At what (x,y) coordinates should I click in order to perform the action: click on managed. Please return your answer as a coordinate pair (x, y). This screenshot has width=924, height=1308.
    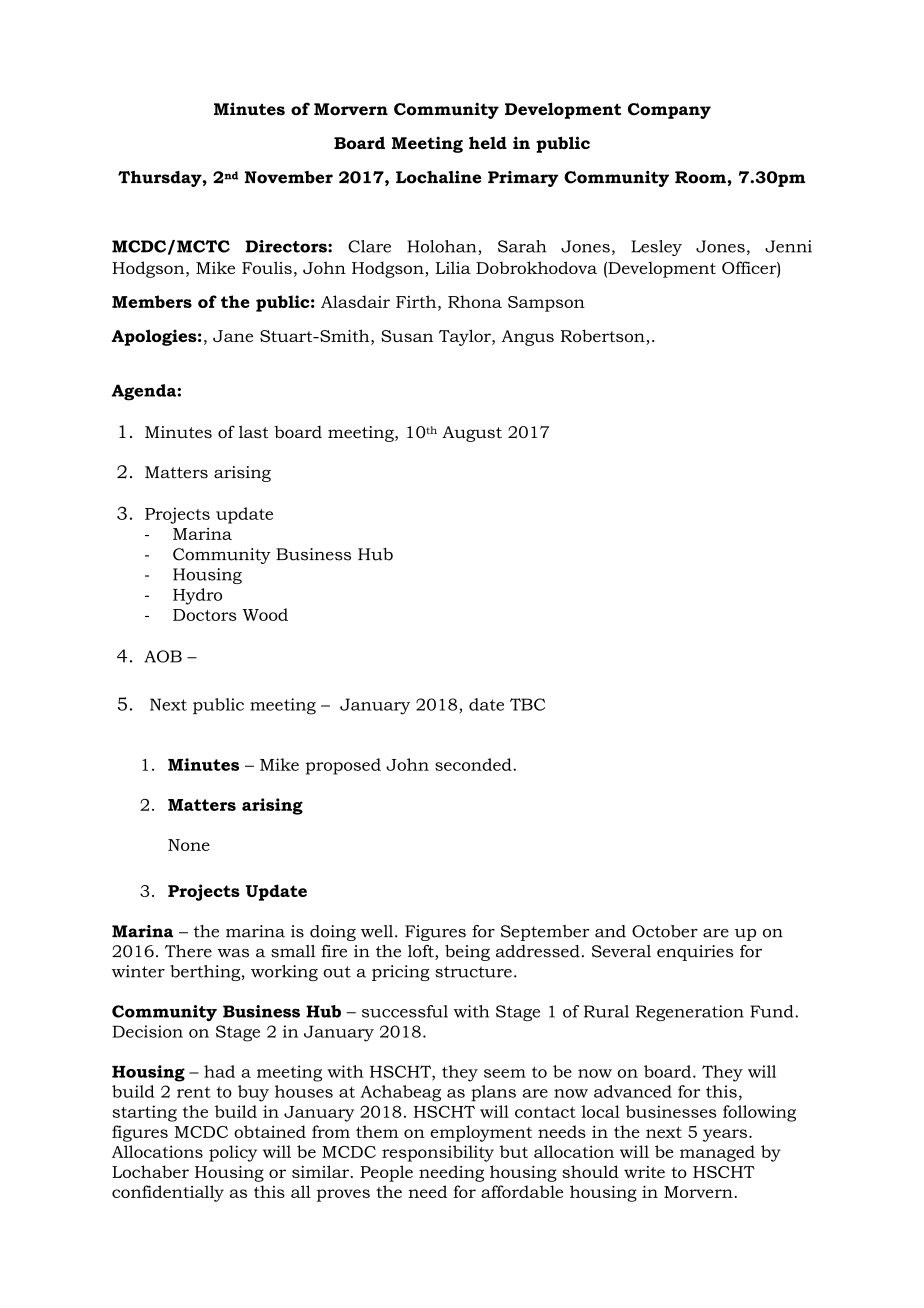
    Looking at the image, I should click on (717, 1153).
